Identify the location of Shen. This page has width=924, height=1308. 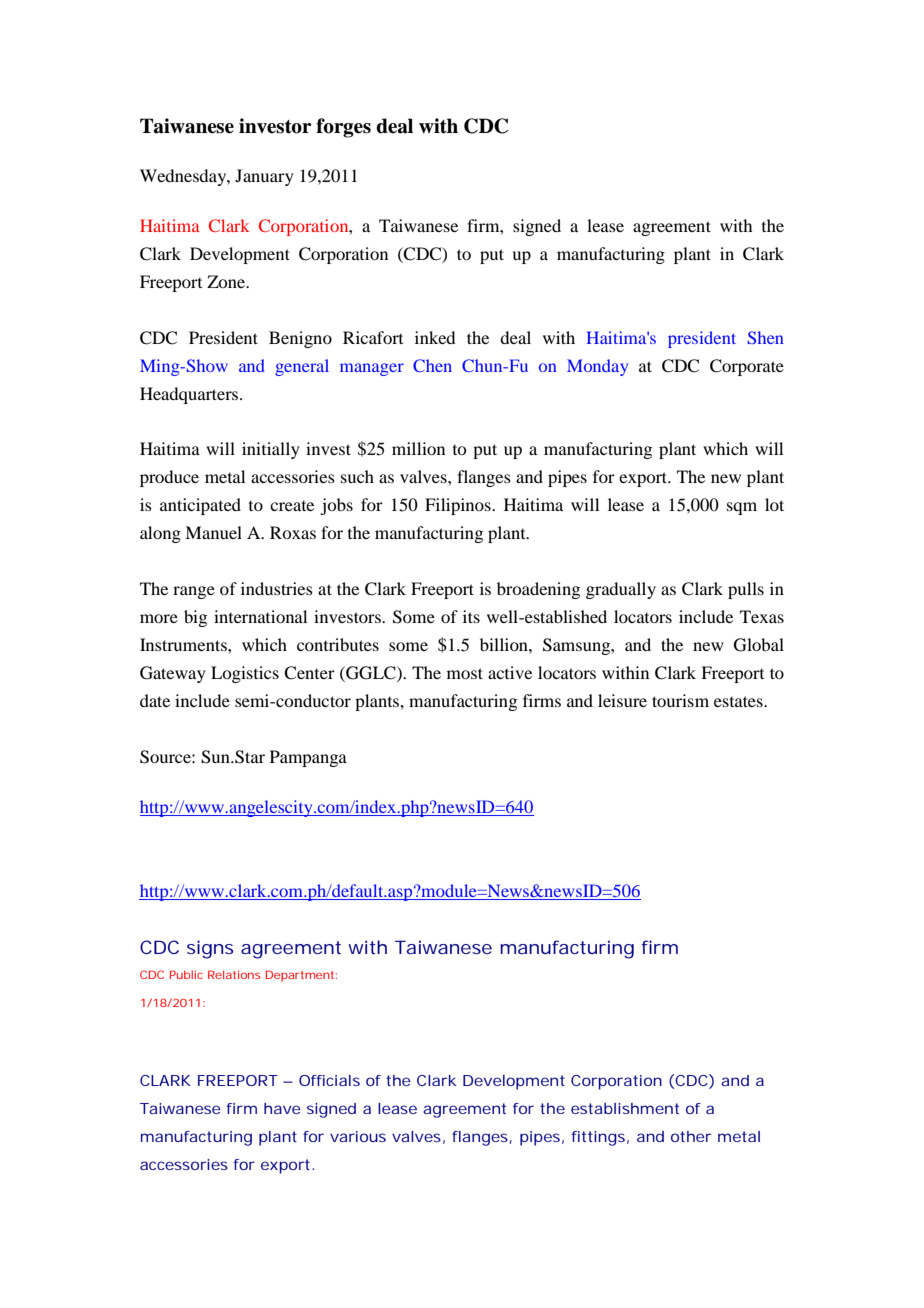
(765, 337).
